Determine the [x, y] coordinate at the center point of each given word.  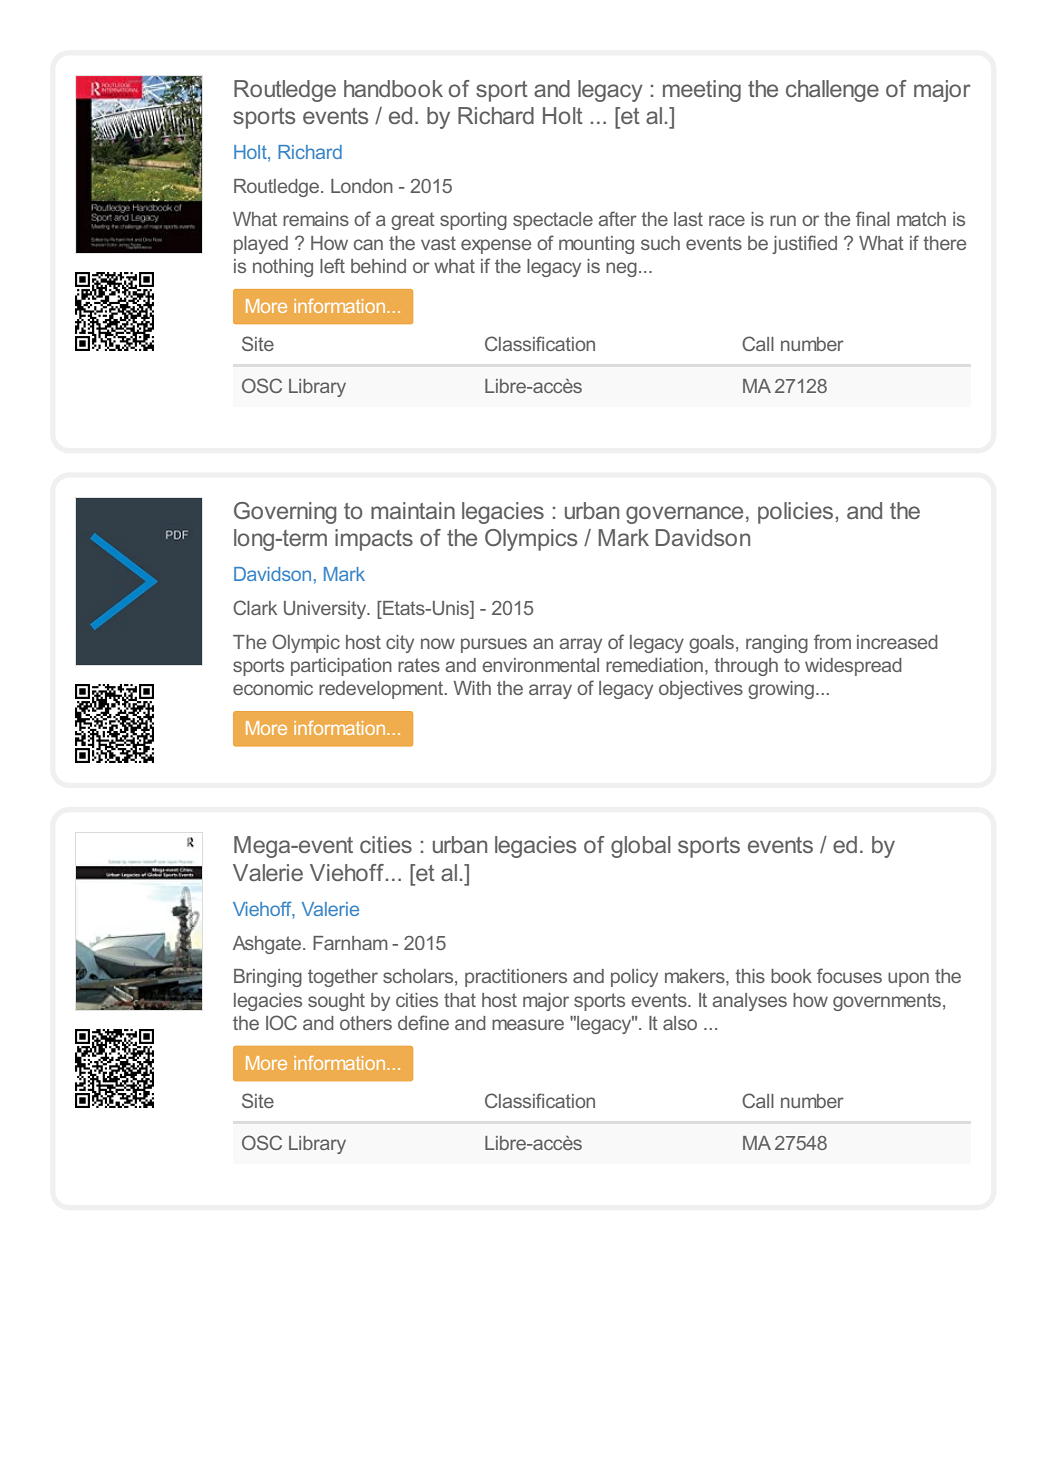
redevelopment [382, 690]
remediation [654, 665]
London [362, 186]
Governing [285, 513]
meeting [702, 91]
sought [336, 1002]
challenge [832, 91]
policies [795, 513]
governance [684, 515]
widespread [853, 667]
